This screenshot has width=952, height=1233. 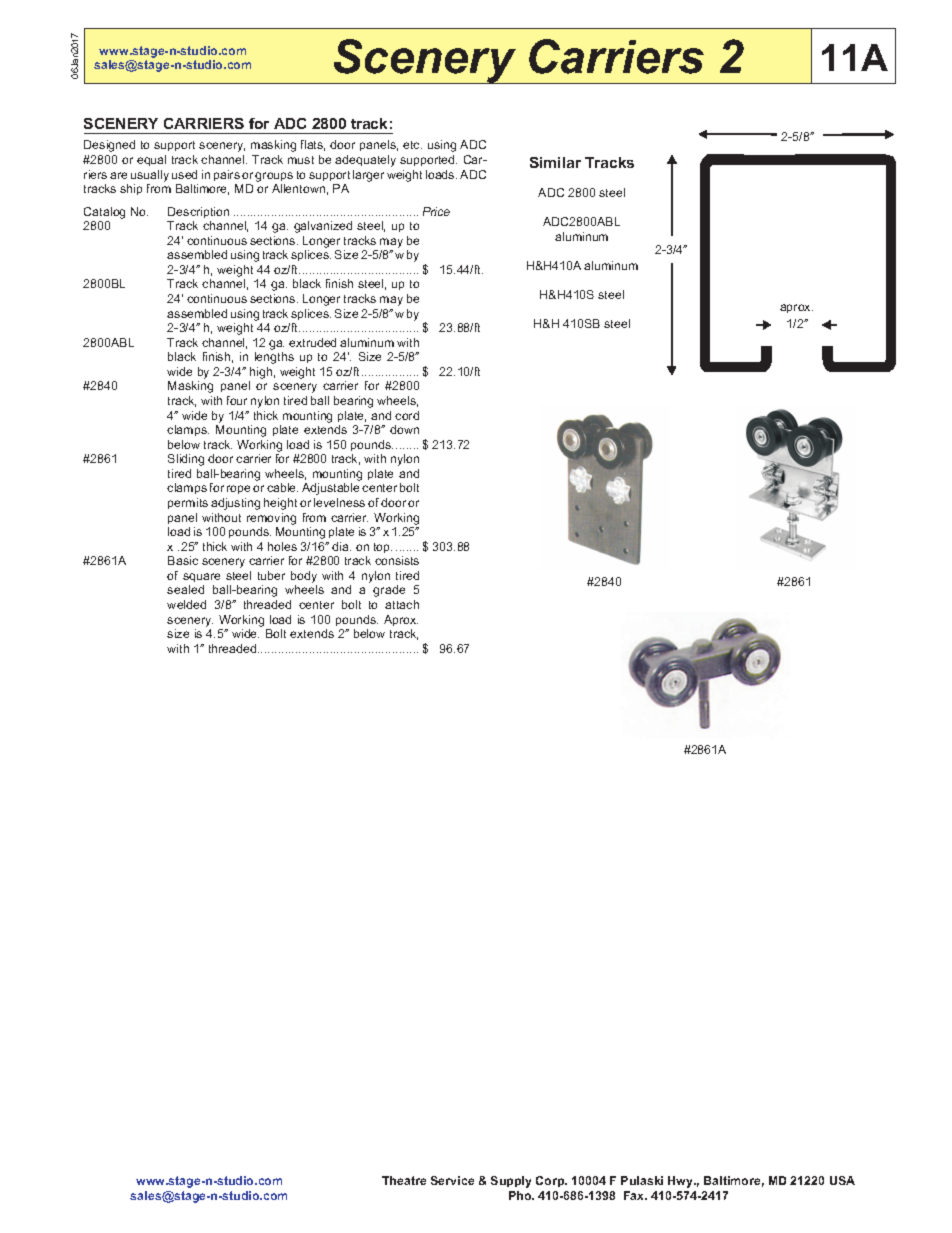 I want to click on welded, so click(x=186, y=604).
